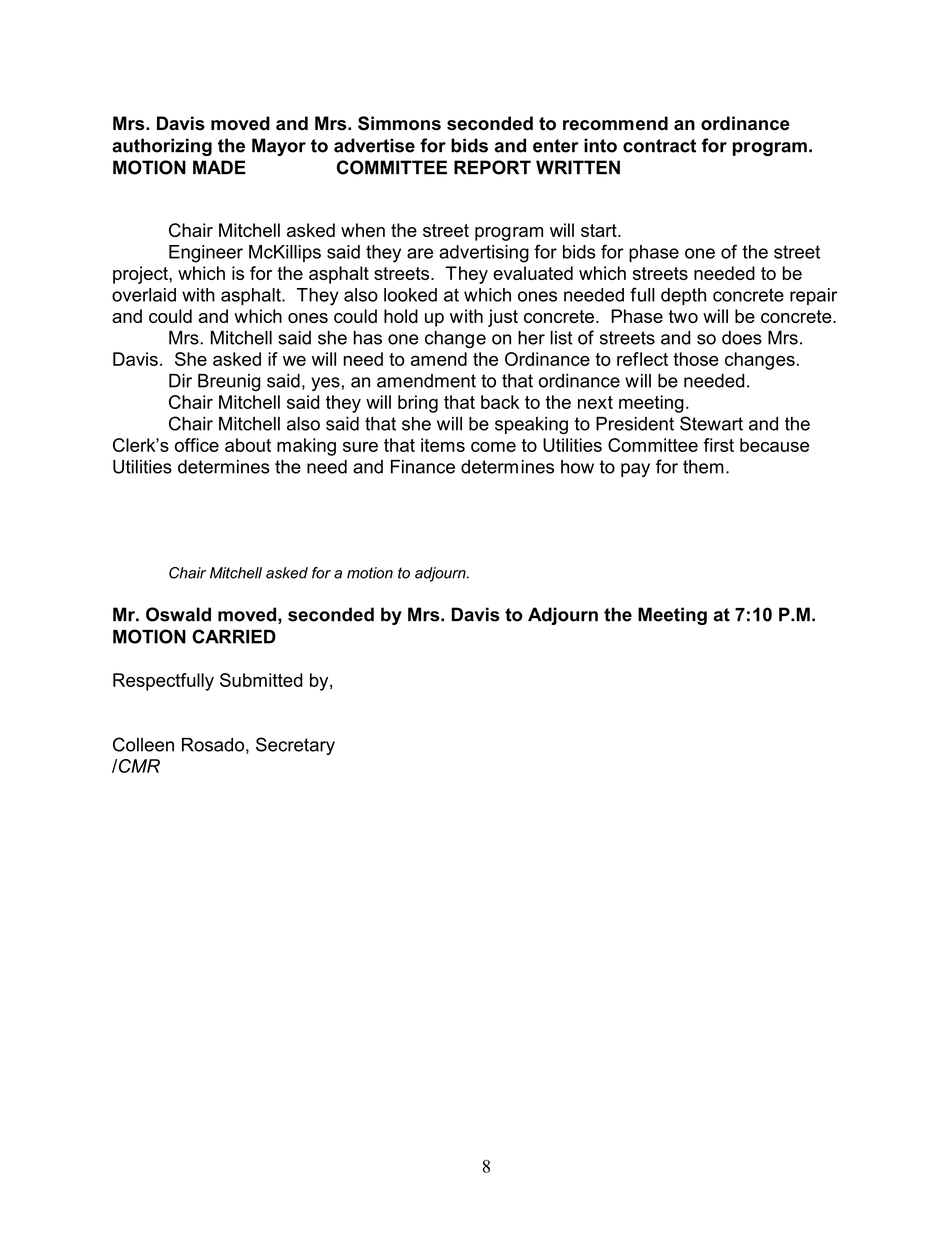  What do you see at coordinates (219, 167) in the image?
I see `MADE` at bounding box center [219, 167].
